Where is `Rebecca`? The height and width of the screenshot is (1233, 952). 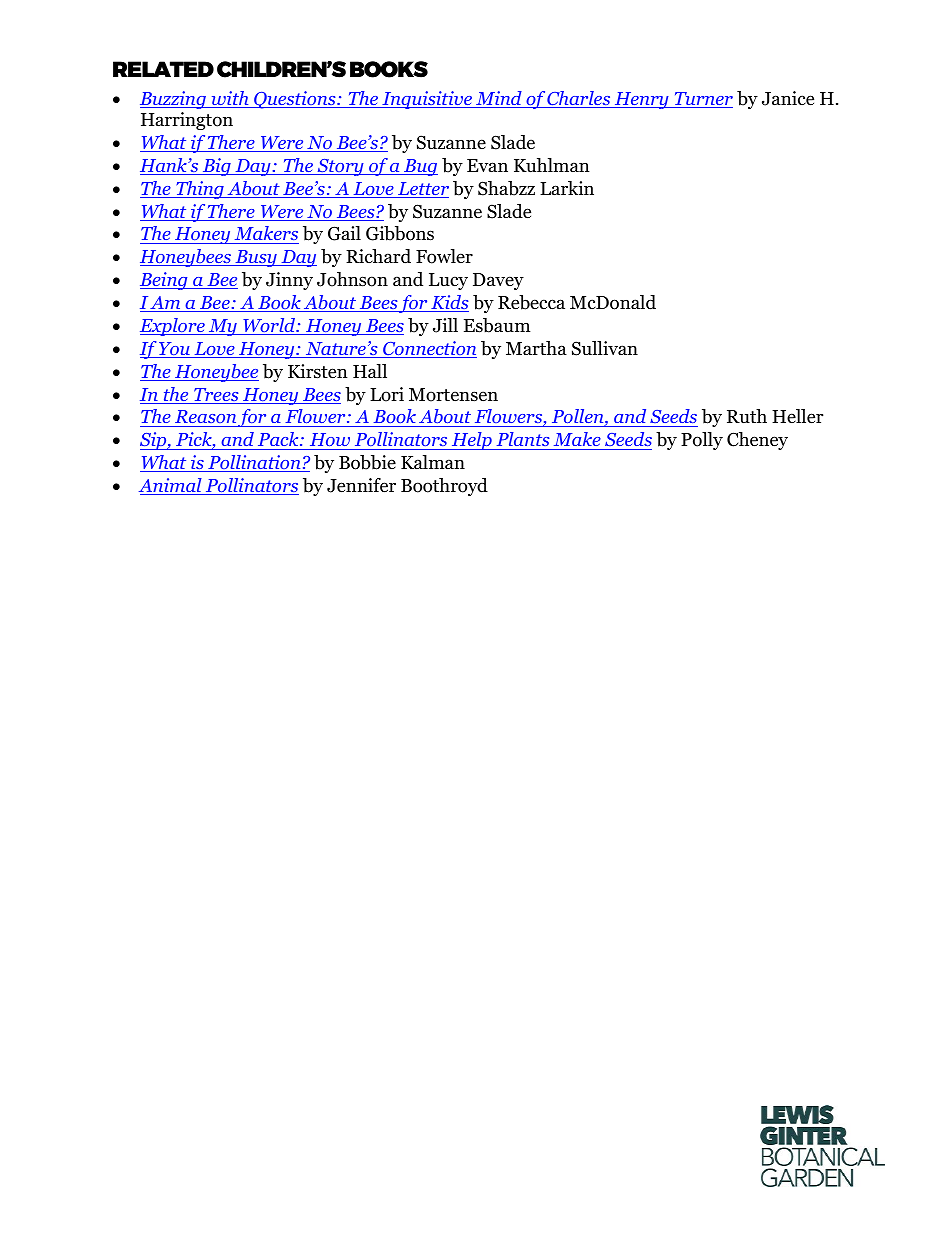
Rebecca is located at coordinates (531, 302).
